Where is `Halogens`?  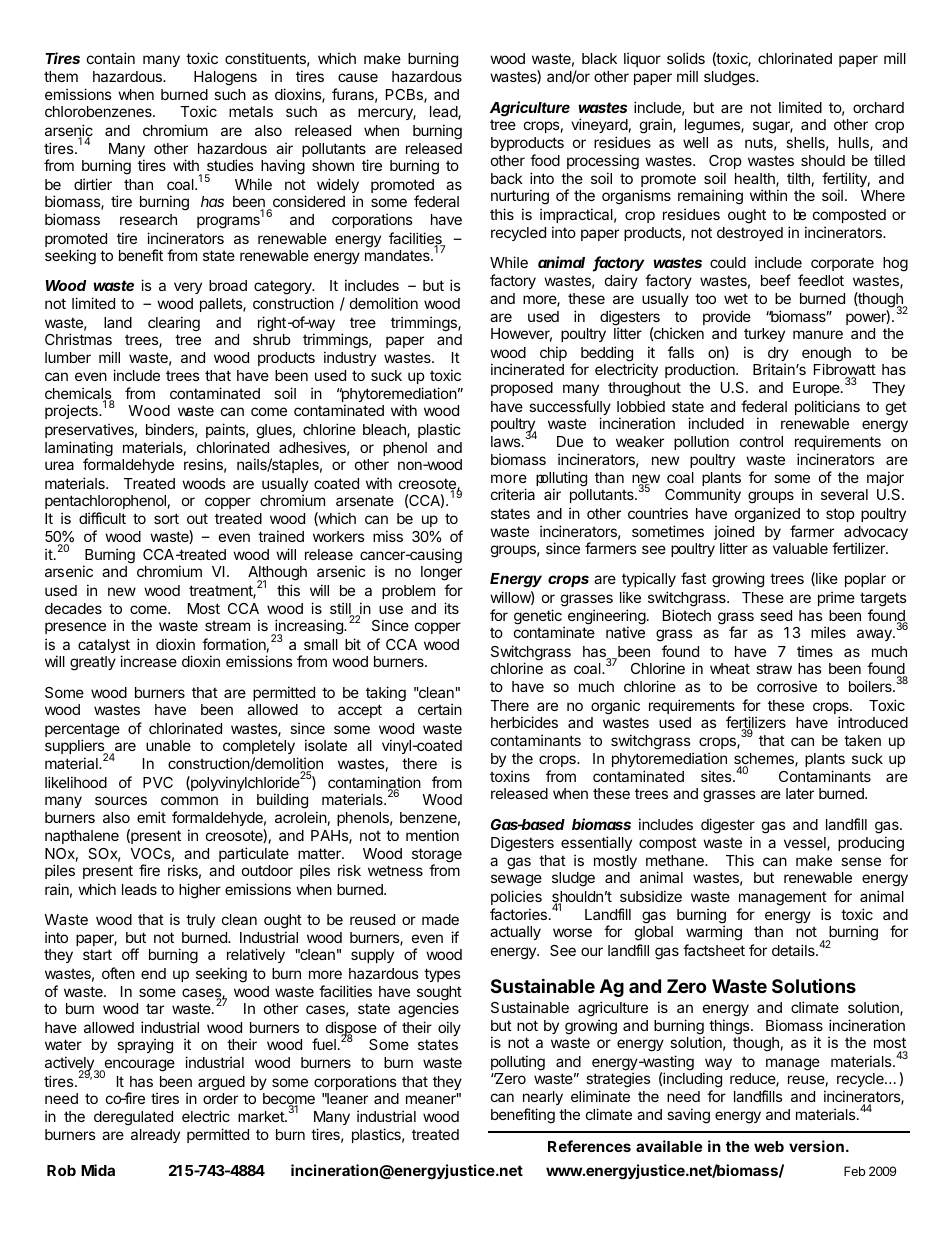
Halogens is located at coordinates (225, 78).
